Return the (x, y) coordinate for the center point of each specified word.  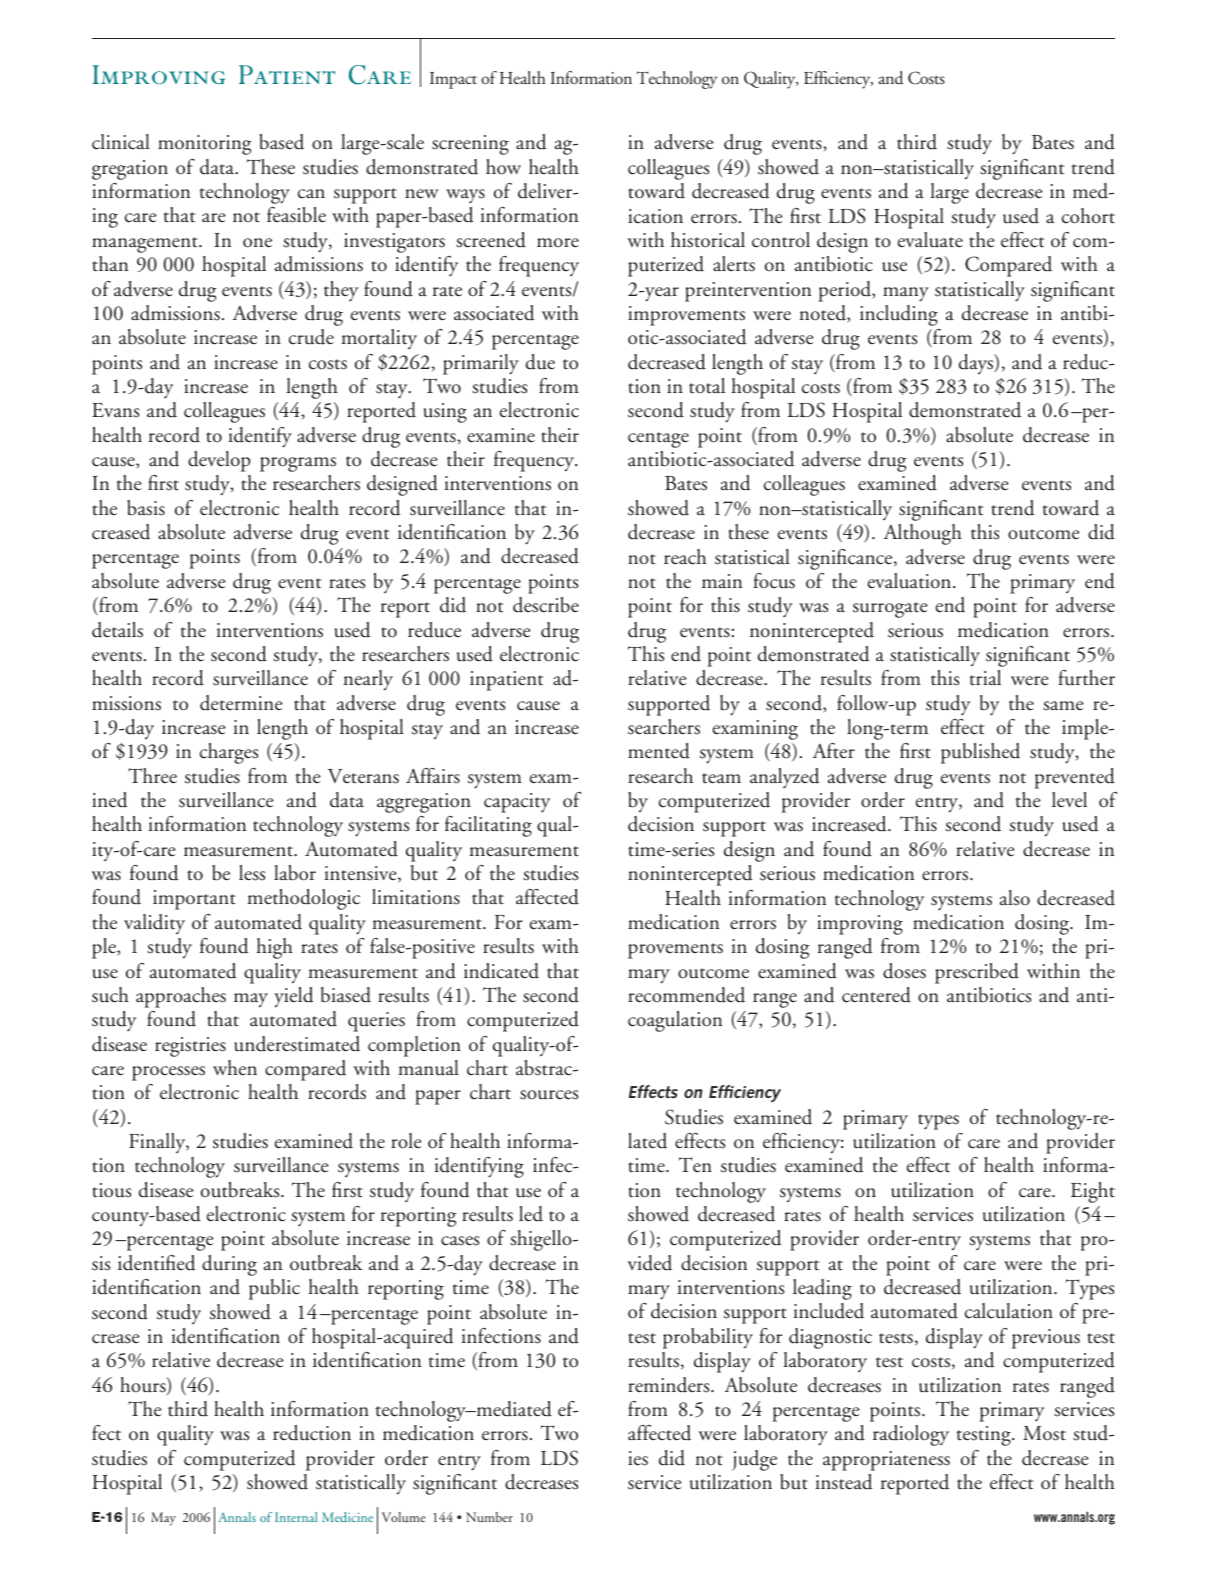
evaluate (930, 240)
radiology (911, 1435)
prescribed (977, 973)
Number (489, 1517)
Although (922, 534)
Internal (296, 1517)
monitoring (205, 145)
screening (470, 145)
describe (546, 605)
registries (190, 1047)
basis (146, 508)
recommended (686, 995)
